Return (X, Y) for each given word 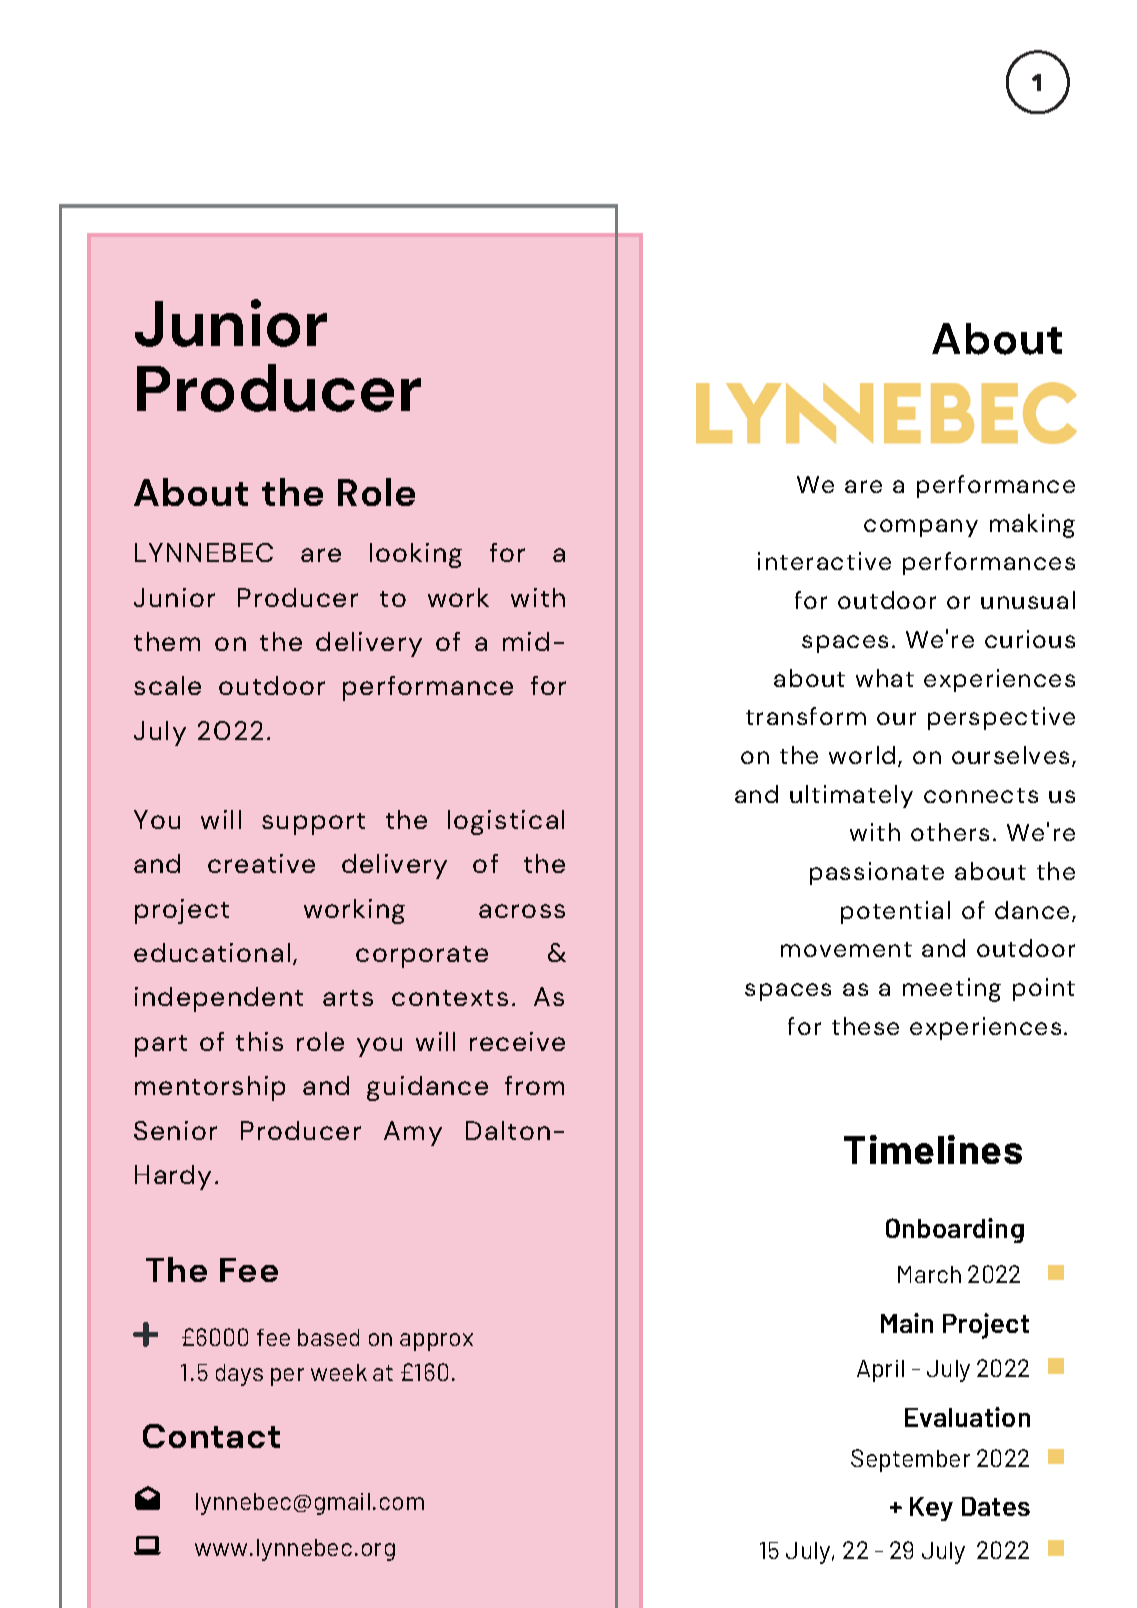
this (259, 1041)
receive (517, 1041)
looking (416, 555)
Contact (211, 1436)
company (921, 528)
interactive (824, 561)
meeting (952, 990)
